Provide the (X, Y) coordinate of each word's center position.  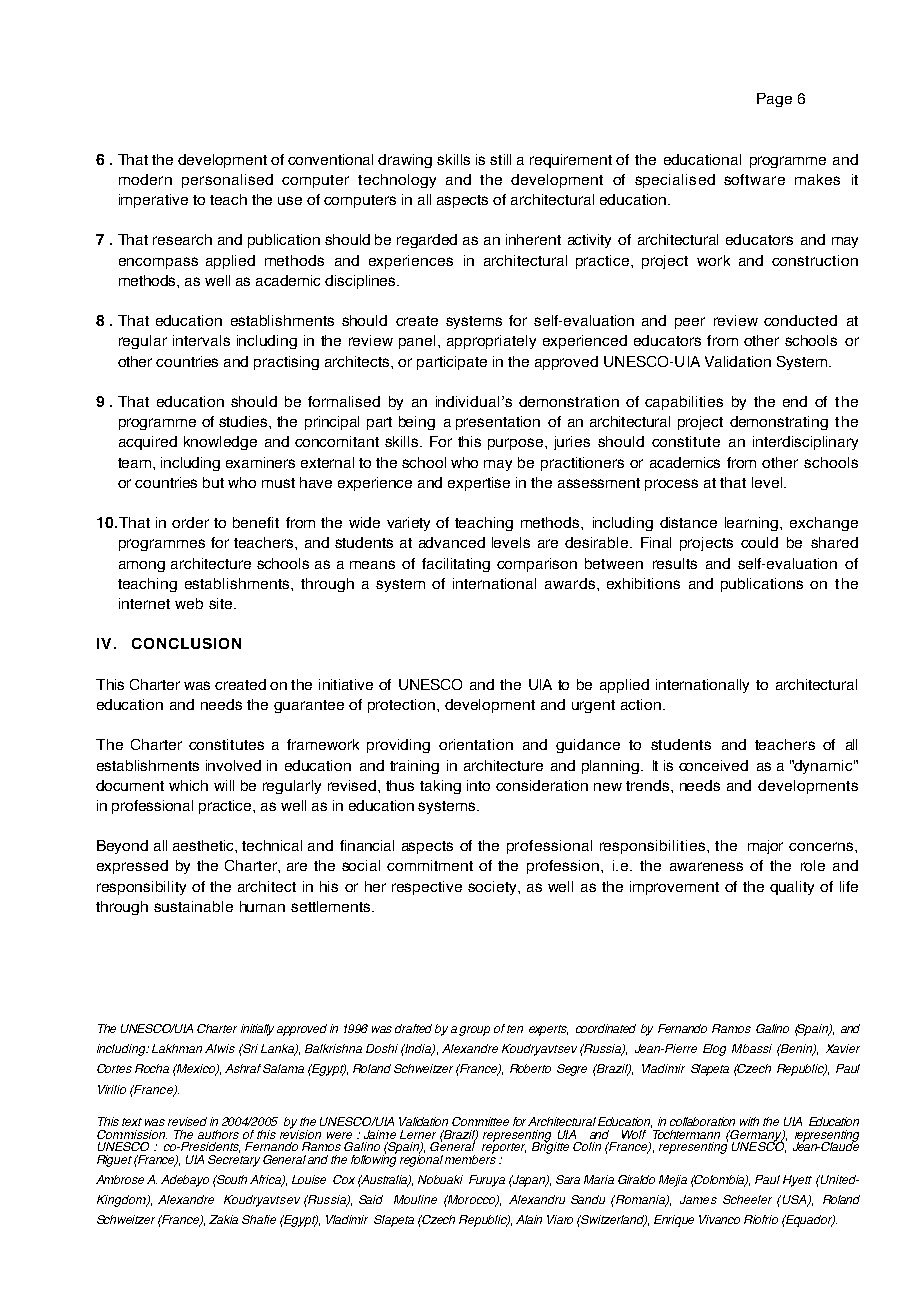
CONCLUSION (186, 643)
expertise (479, 484)
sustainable (193, 906)
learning (751, 524)
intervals (201, 340)
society (493, 888)
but (213, 482)
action (641, 704)
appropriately (491, 342)
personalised (227, 181)
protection (403, 706)
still (500, 159)
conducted (800, 320)
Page (774, 100)
